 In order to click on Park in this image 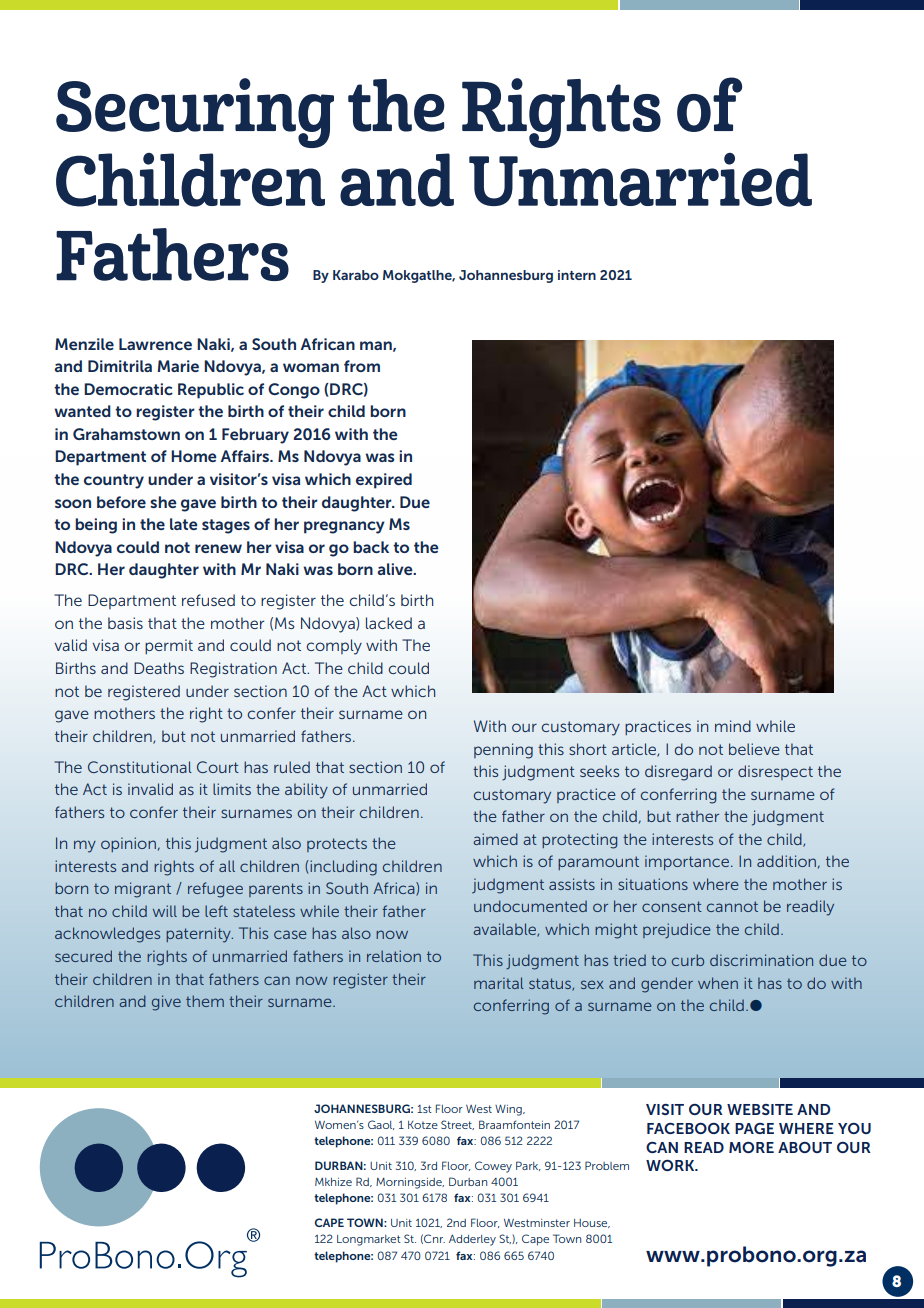, I will do `click(528, 1166)`.
